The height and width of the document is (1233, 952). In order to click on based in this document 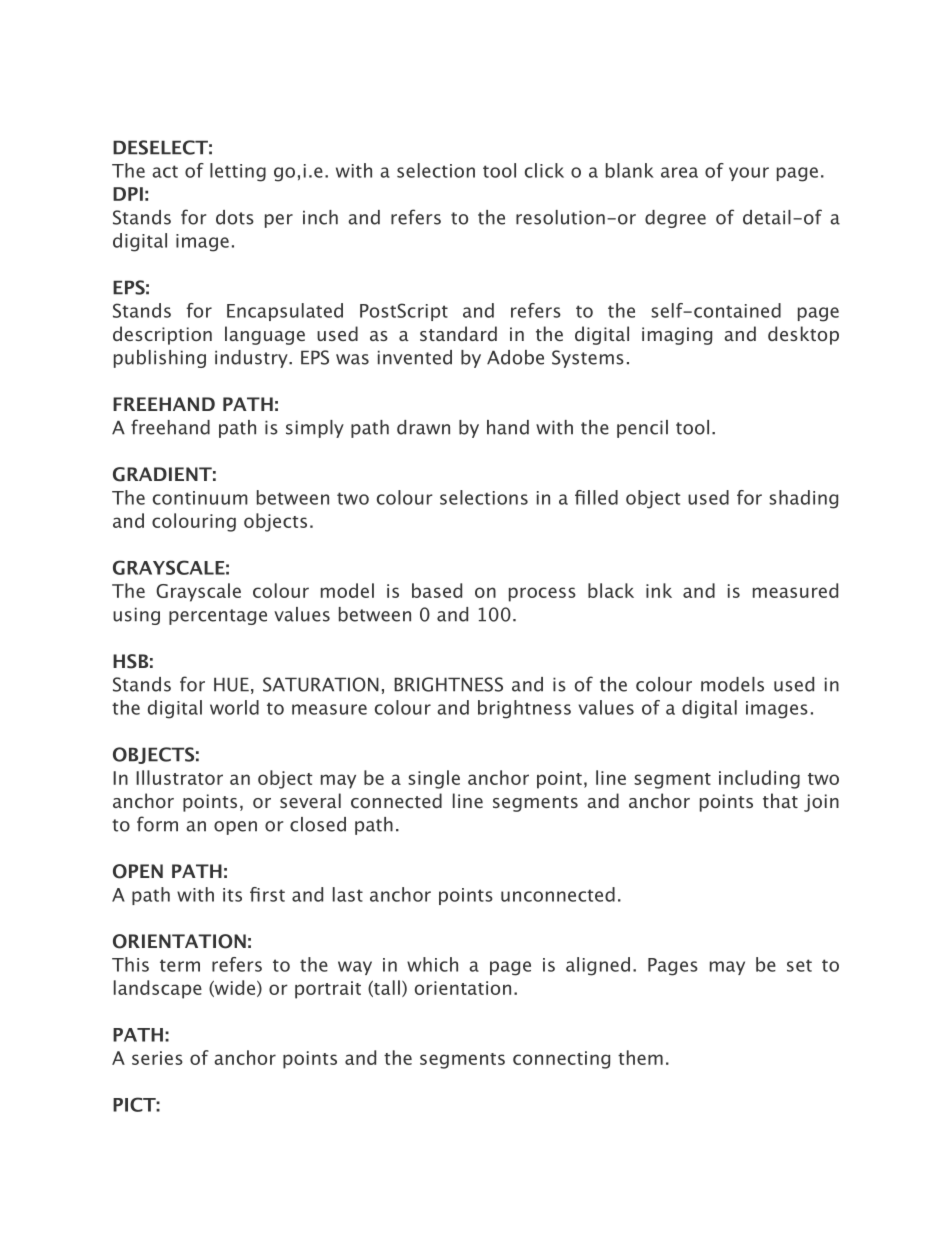, I will do `click(437, 590)`.
